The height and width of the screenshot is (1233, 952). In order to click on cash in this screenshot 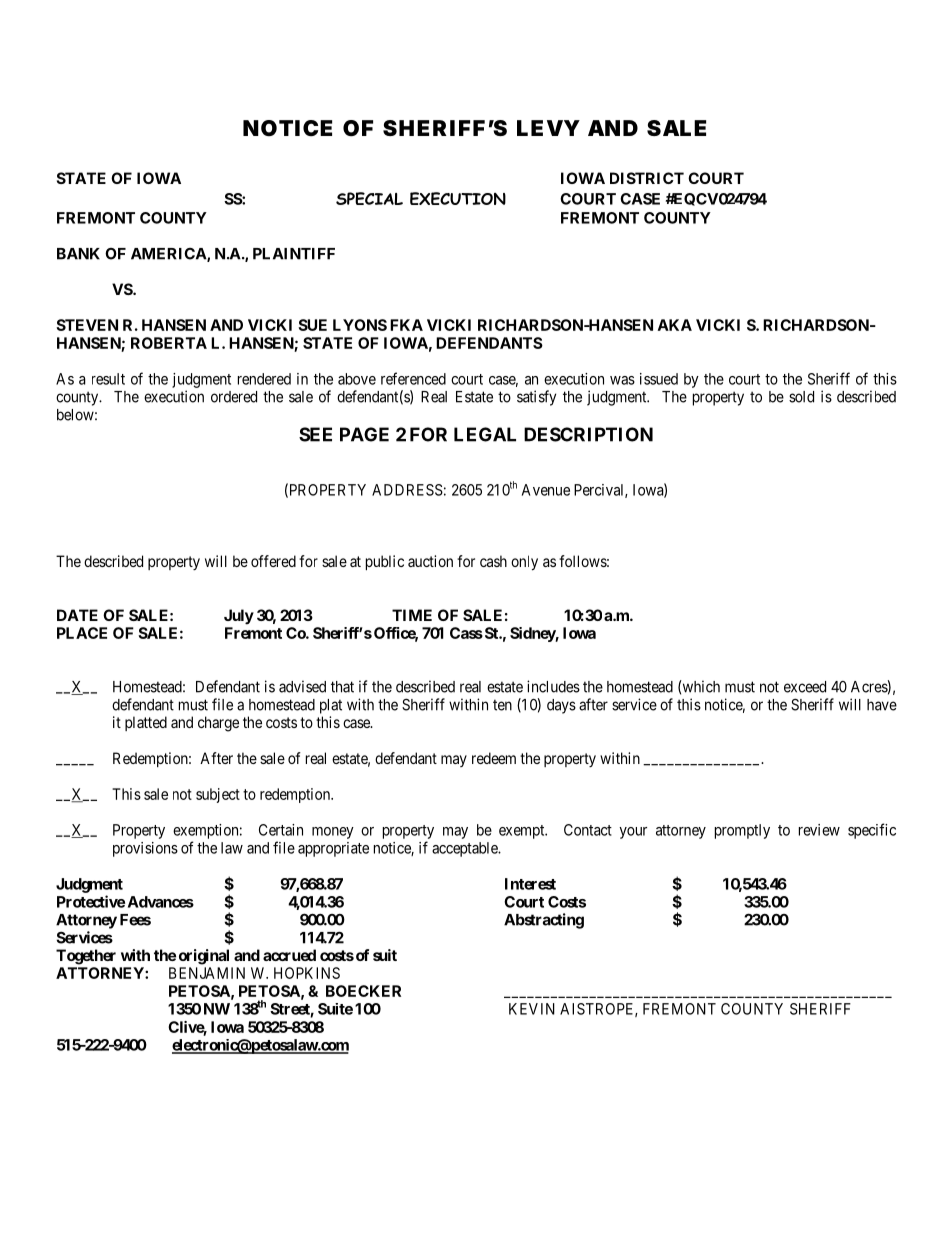, I will do `click(493, 561)`.
